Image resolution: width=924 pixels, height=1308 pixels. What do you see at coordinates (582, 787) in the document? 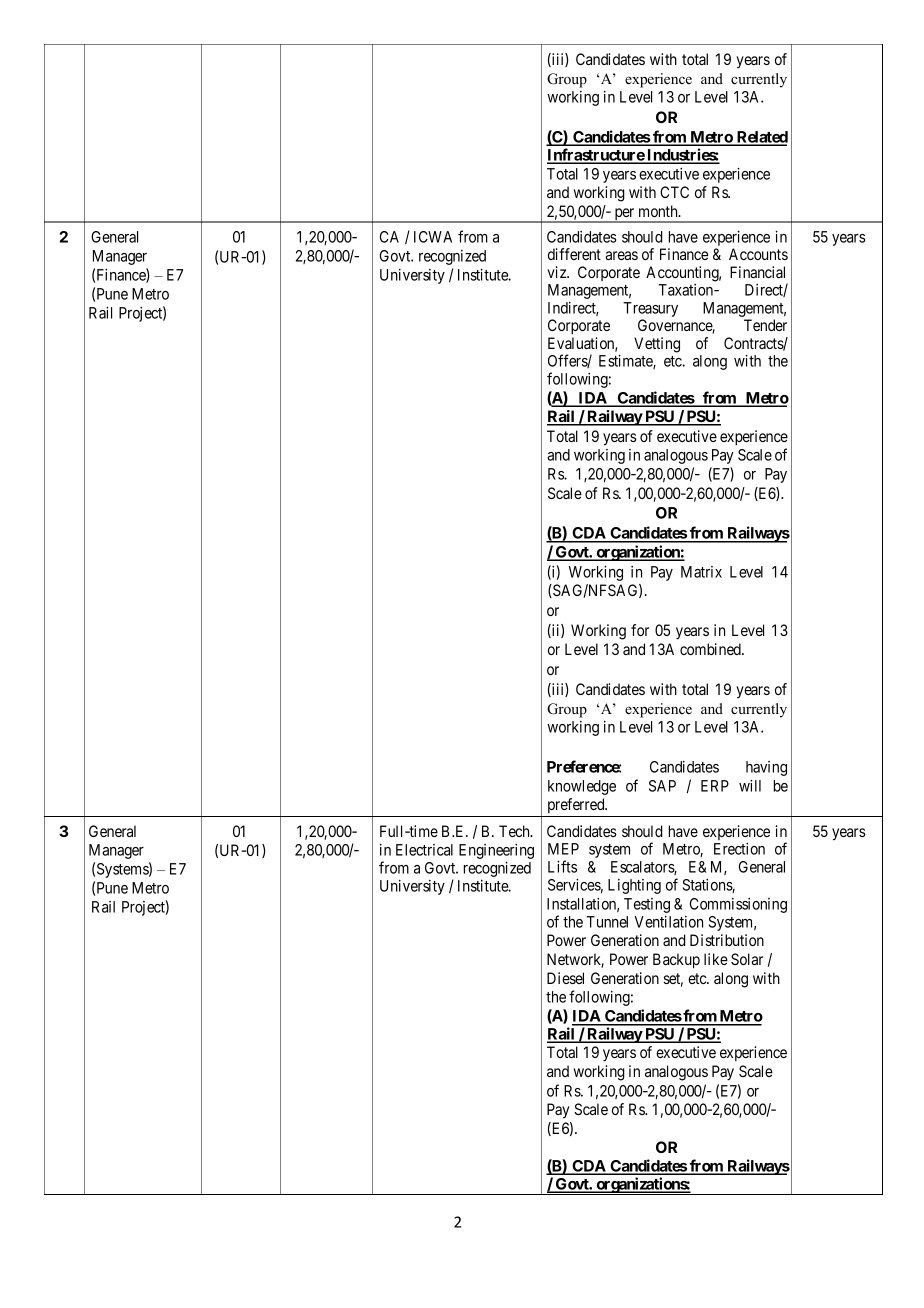
I see `knowledge` at bounding box center [582, 787].
